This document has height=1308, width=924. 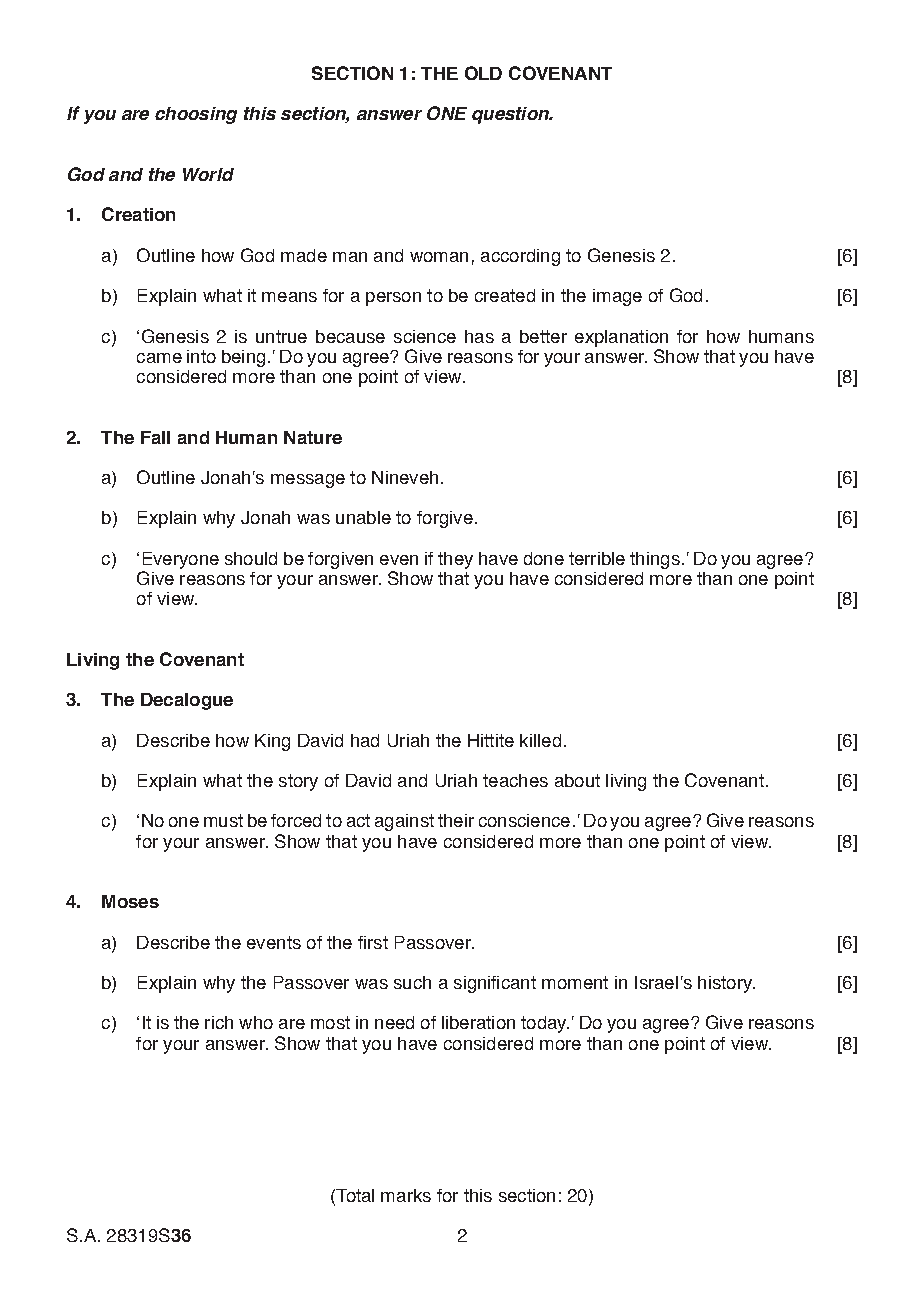 I want to click on today, so click(x=545, y=1024).
